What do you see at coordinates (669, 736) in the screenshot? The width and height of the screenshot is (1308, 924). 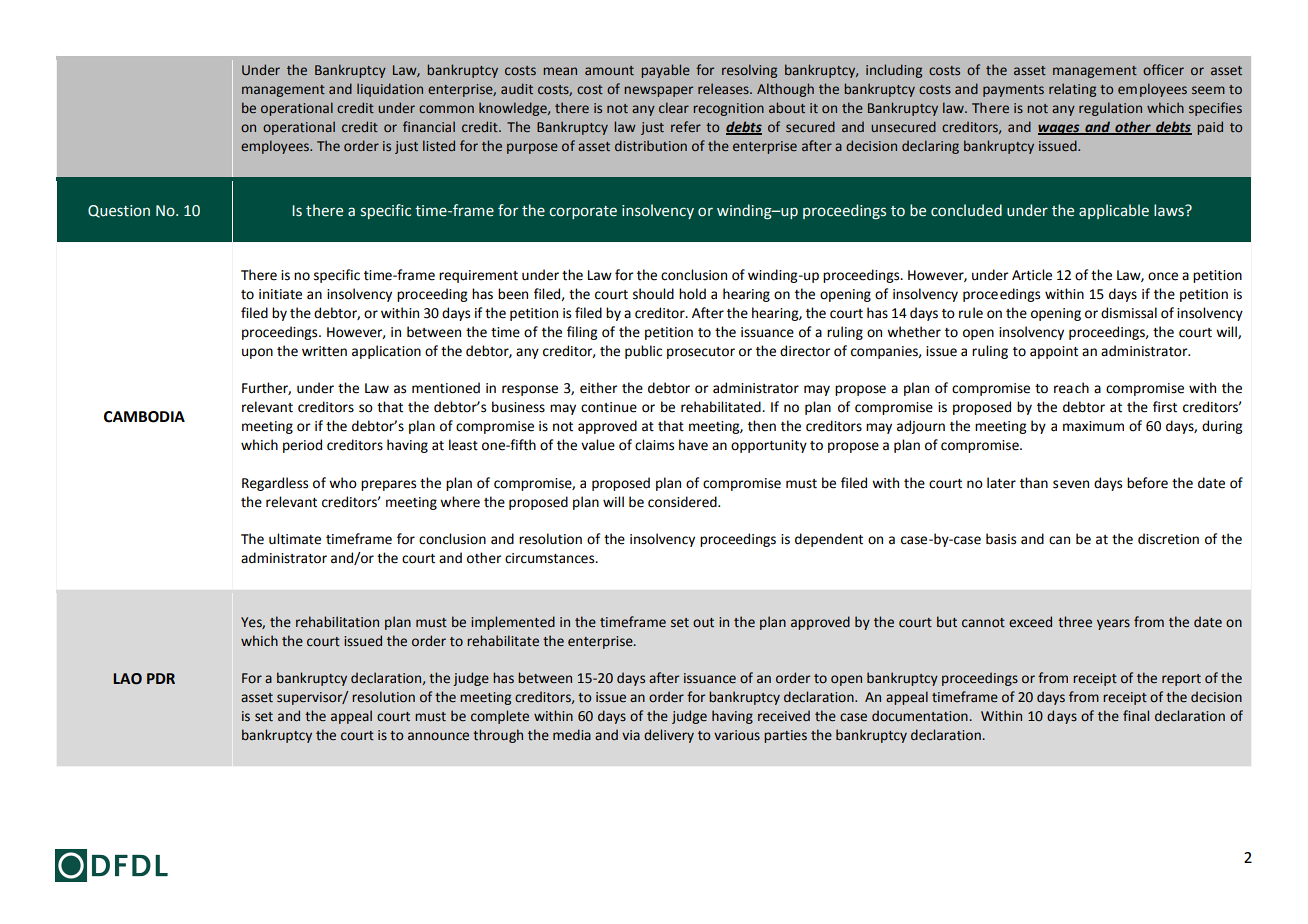 I see `delivery` at bounding box center [669, 736].
